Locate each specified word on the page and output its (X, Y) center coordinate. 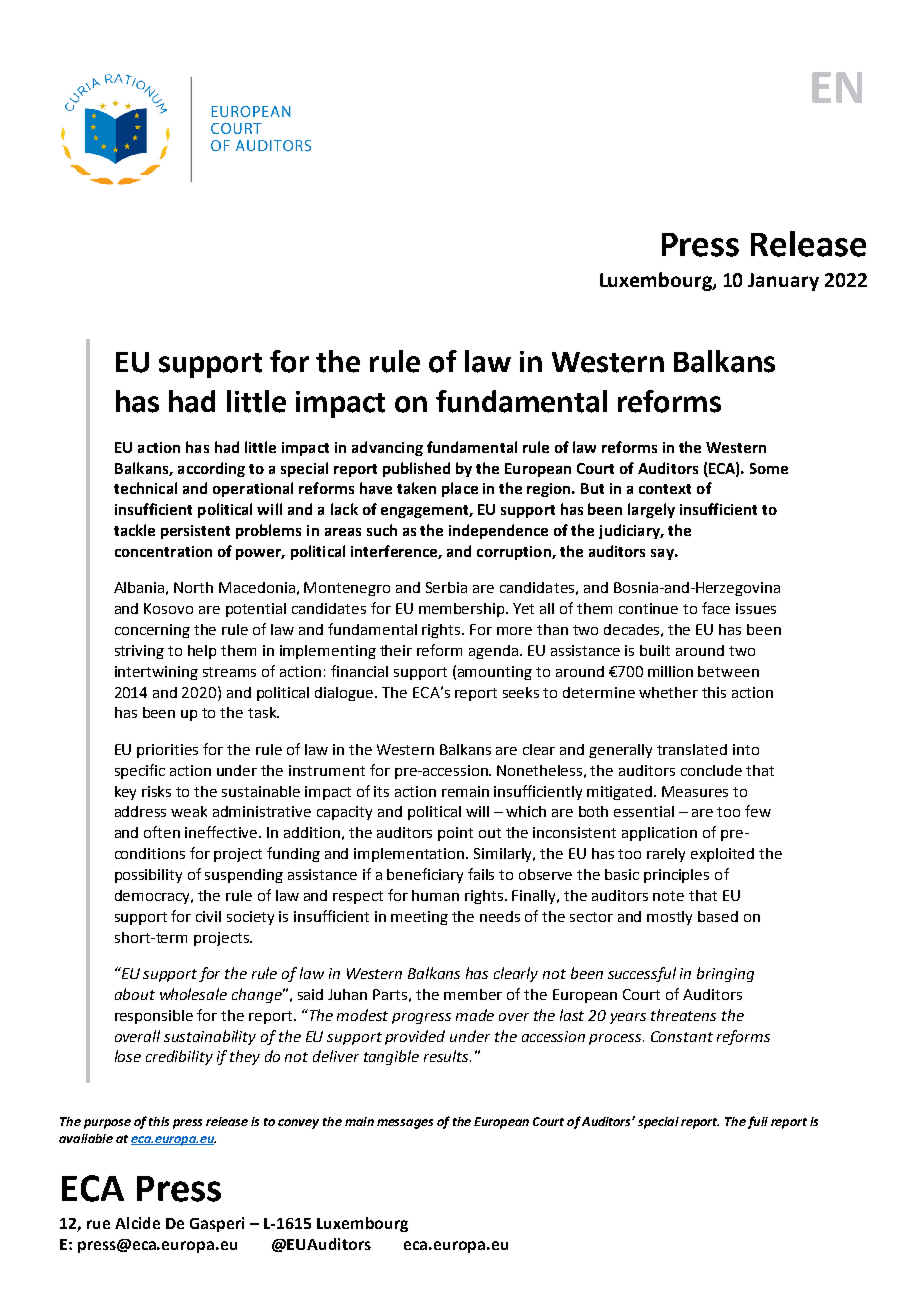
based (718, 916)
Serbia (446, 587)
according (211, 469)
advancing (387, 448)
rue (98, 1224)
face (716, 608)
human (435, 895)
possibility (148, 876)
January (783, 282)
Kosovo (168, 608)
